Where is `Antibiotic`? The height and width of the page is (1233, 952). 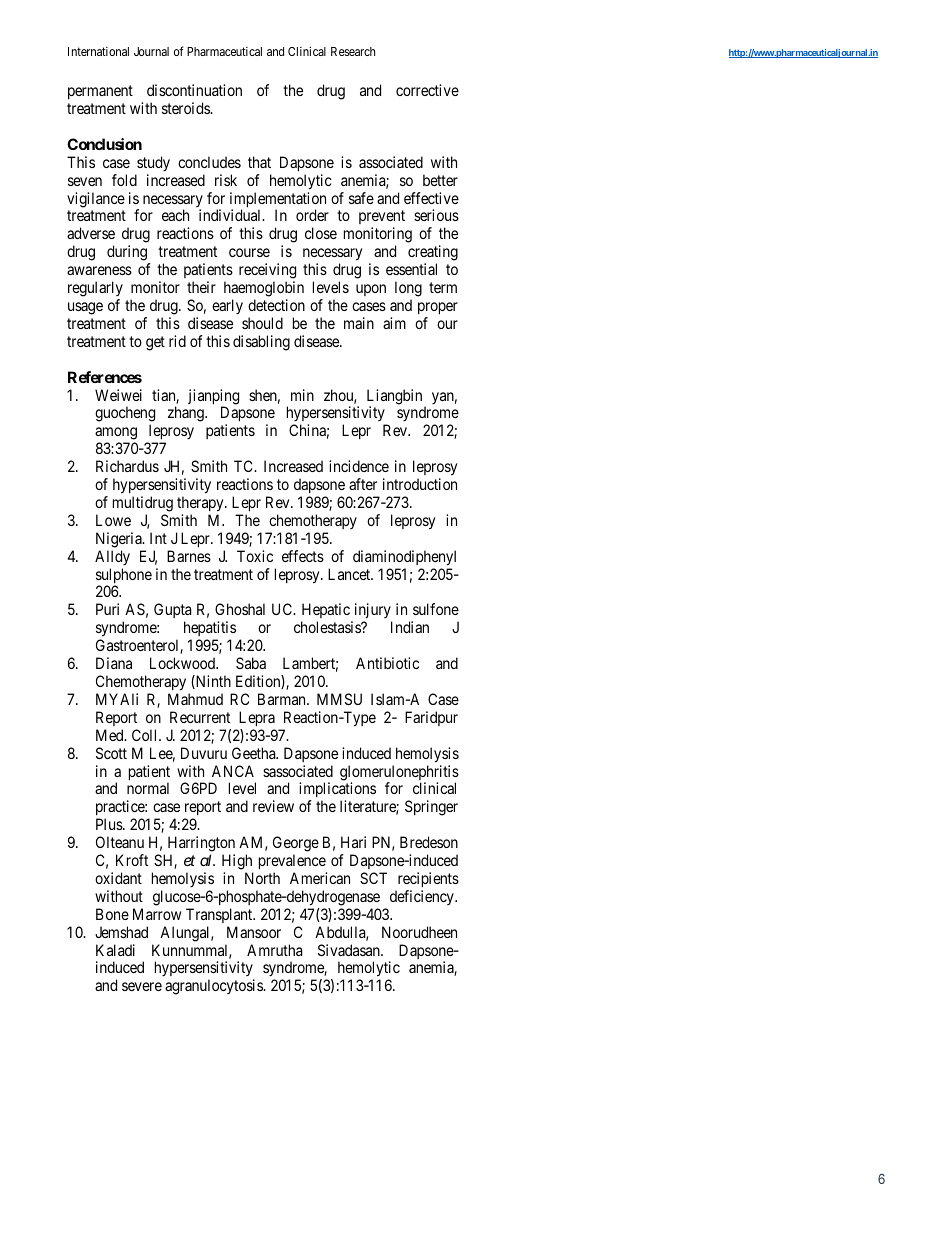
Antibiotic is located at coordinates (387, 663).
